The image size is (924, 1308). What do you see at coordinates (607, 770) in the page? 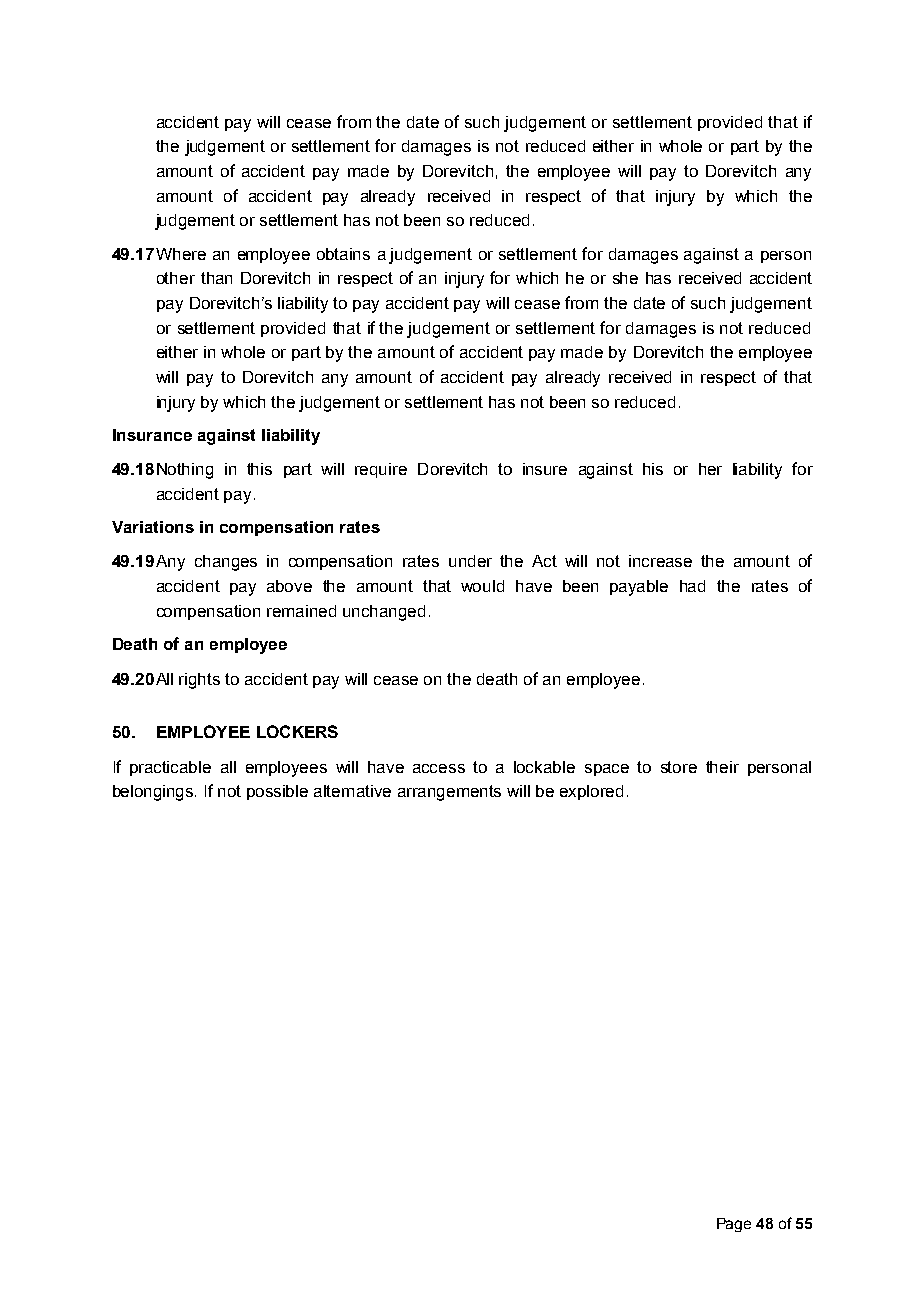
I see `space` at bounding box center [607, 770].
